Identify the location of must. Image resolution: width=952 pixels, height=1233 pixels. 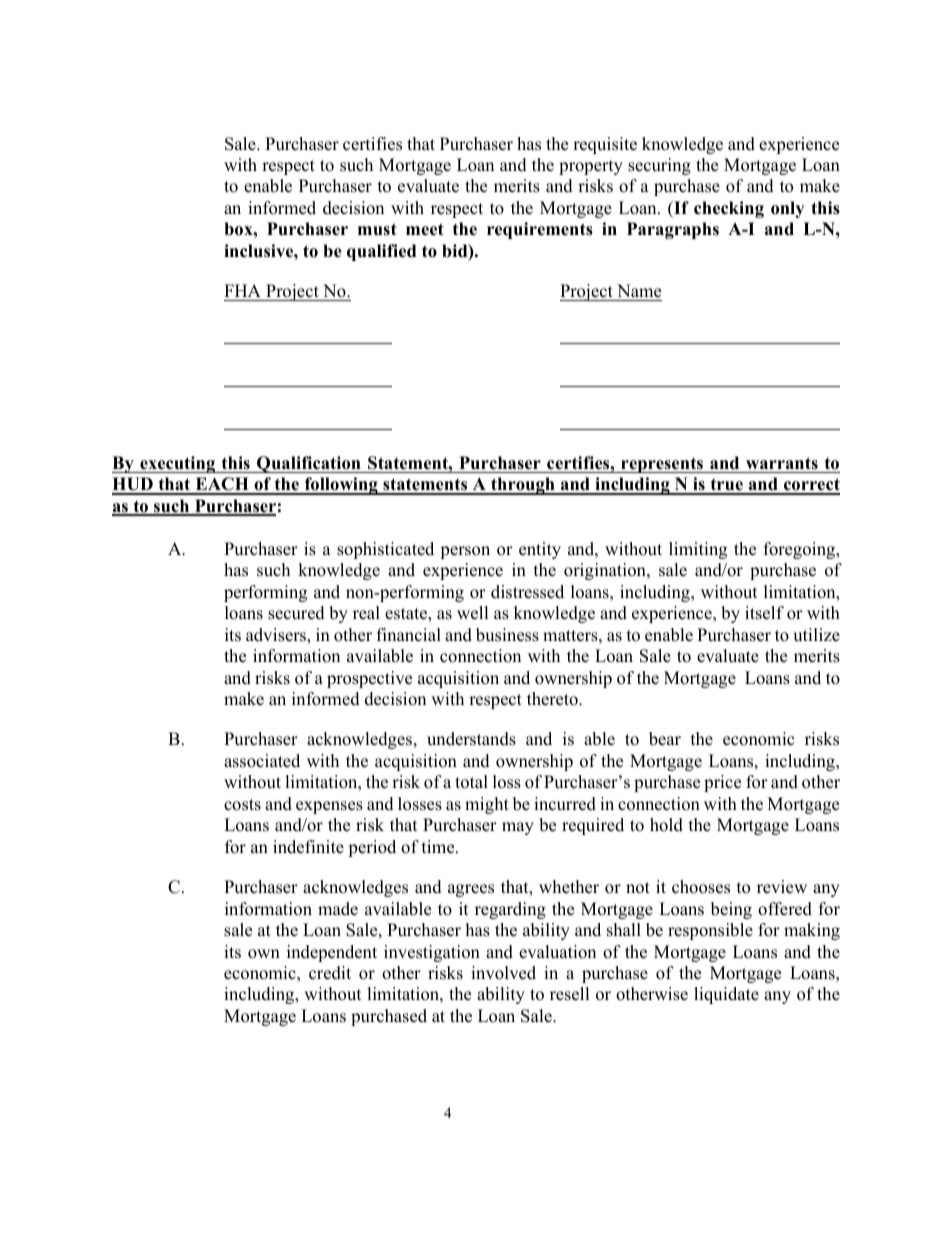
(377, 229).
